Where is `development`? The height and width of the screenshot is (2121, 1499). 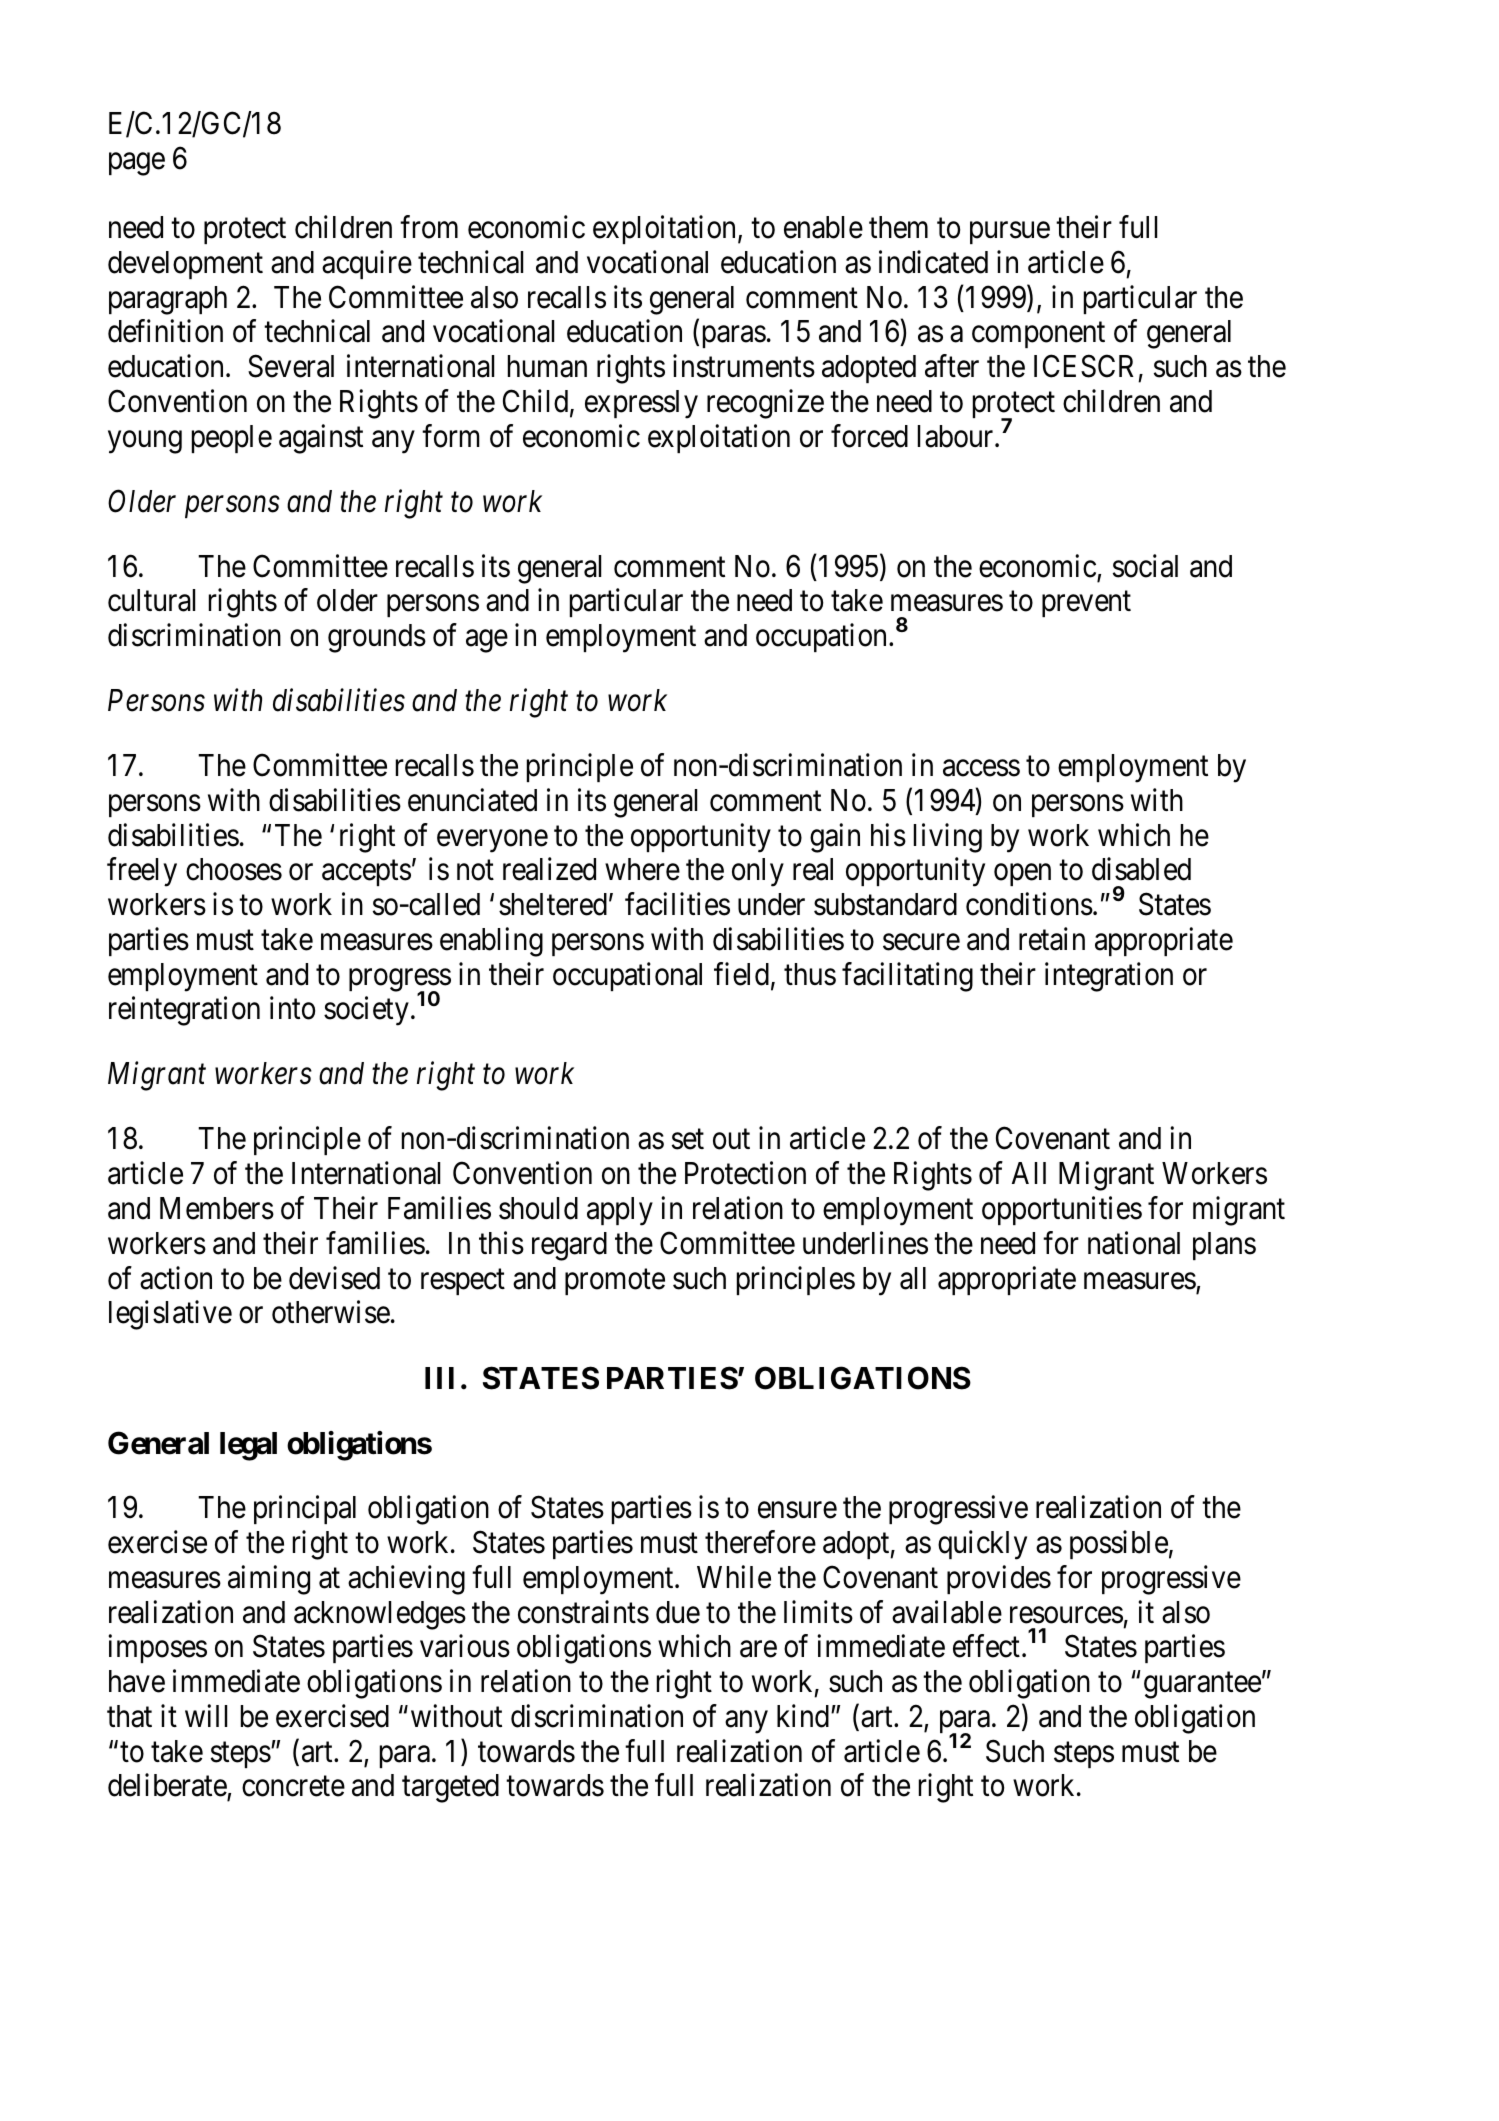
development is located at coordinates (185, 265).
